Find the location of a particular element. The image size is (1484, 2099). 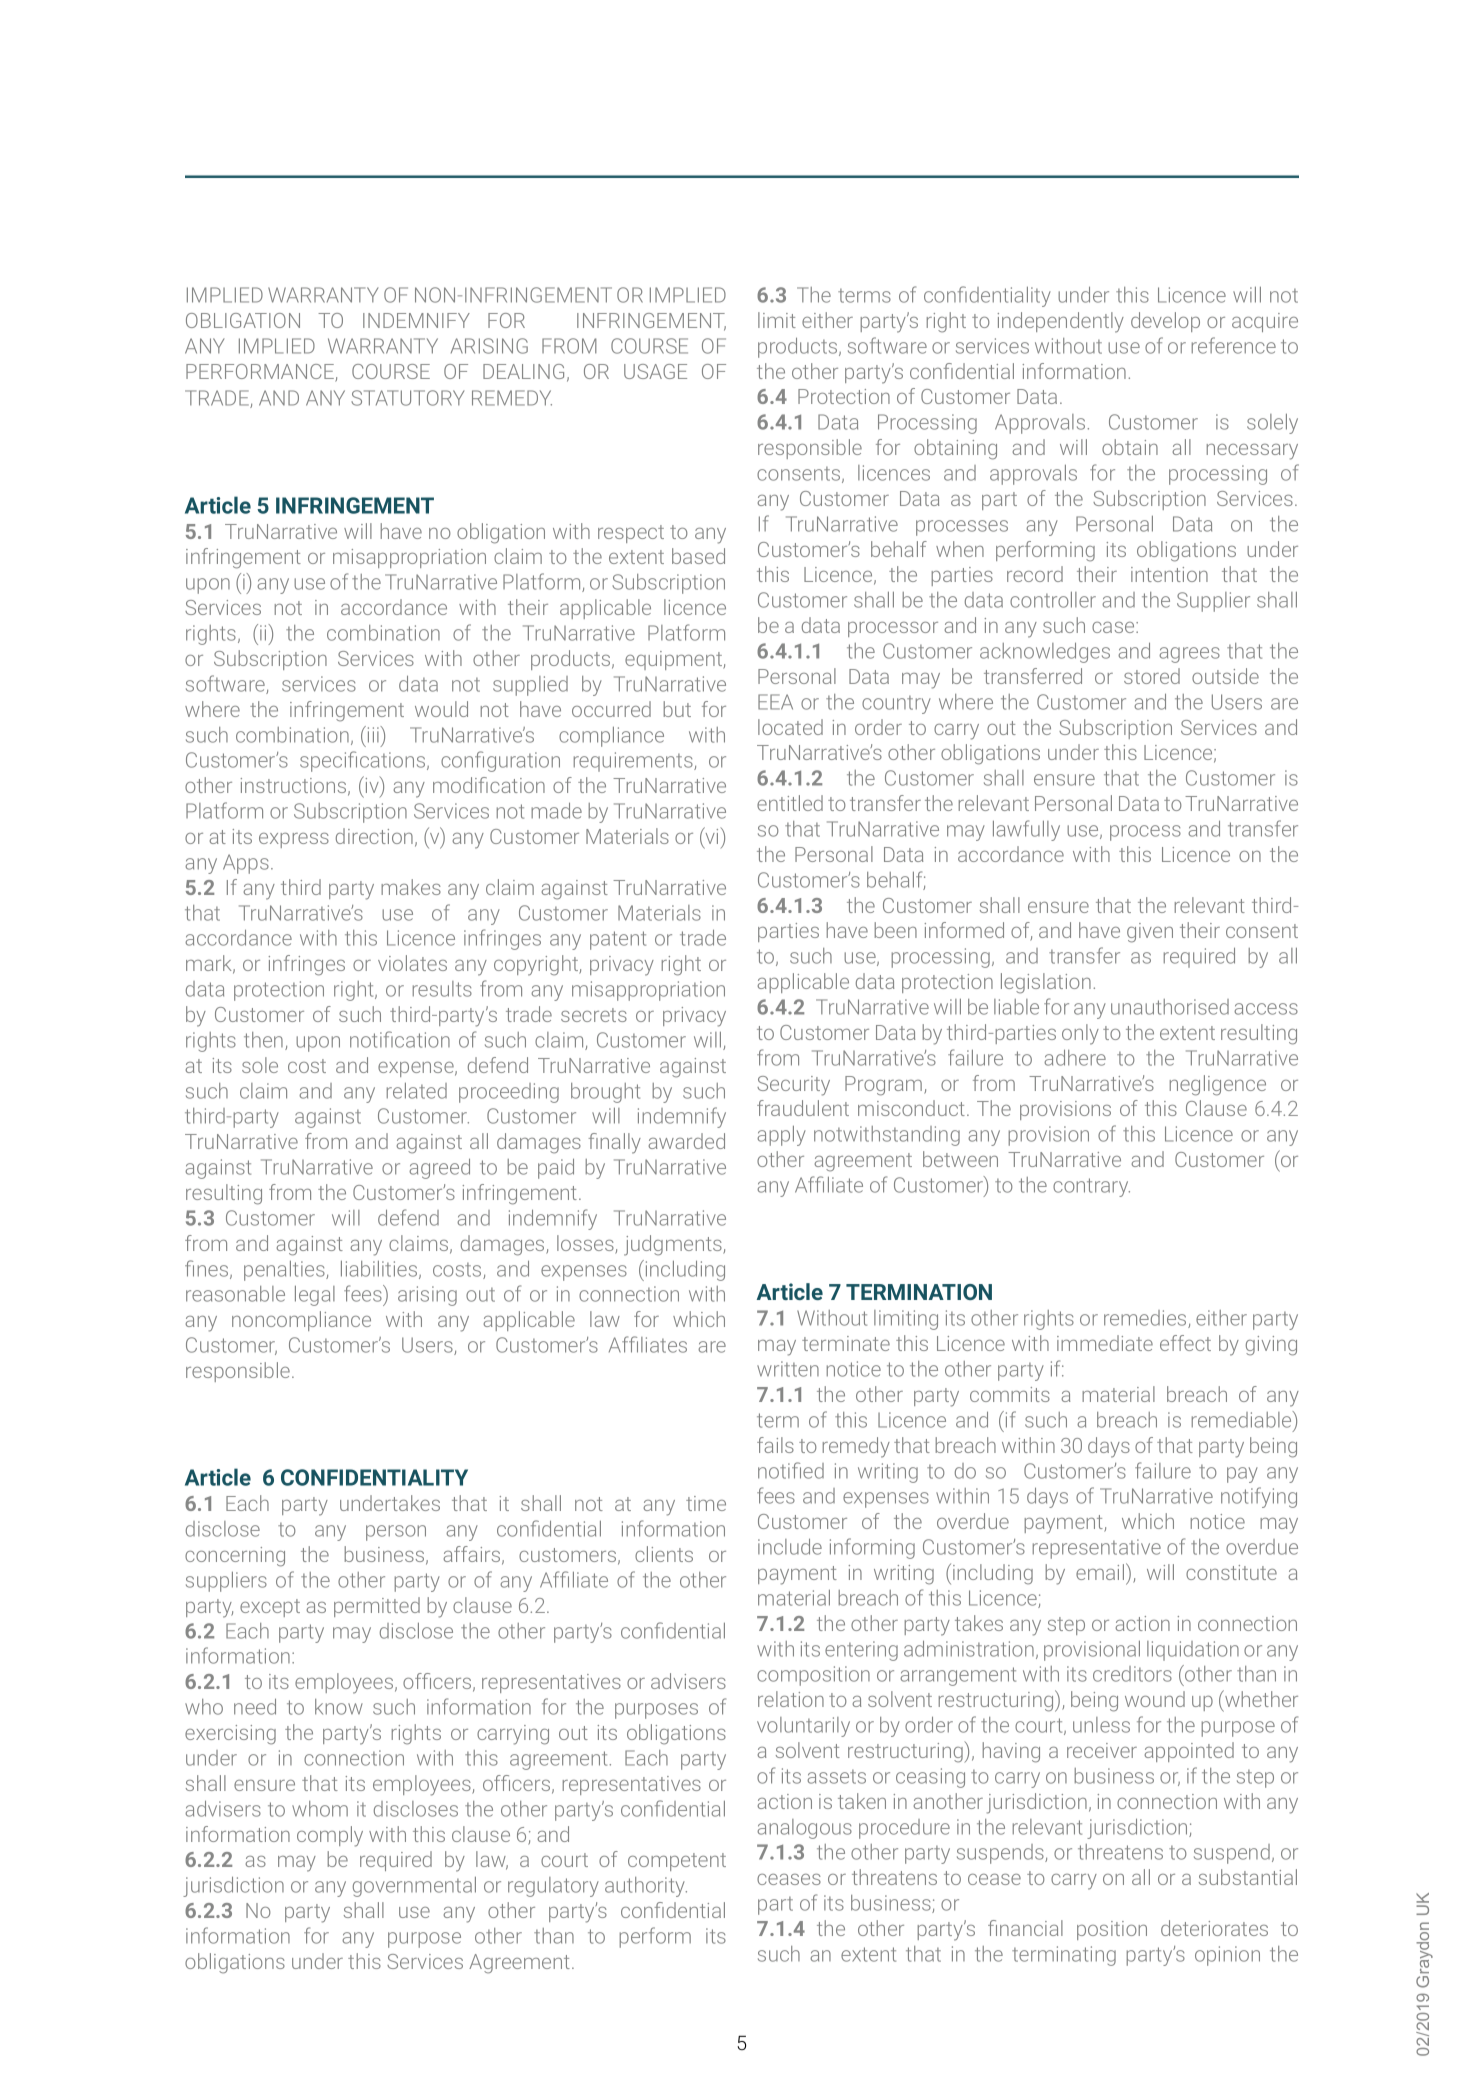

concerning is located at coordinates (235, 1557).
